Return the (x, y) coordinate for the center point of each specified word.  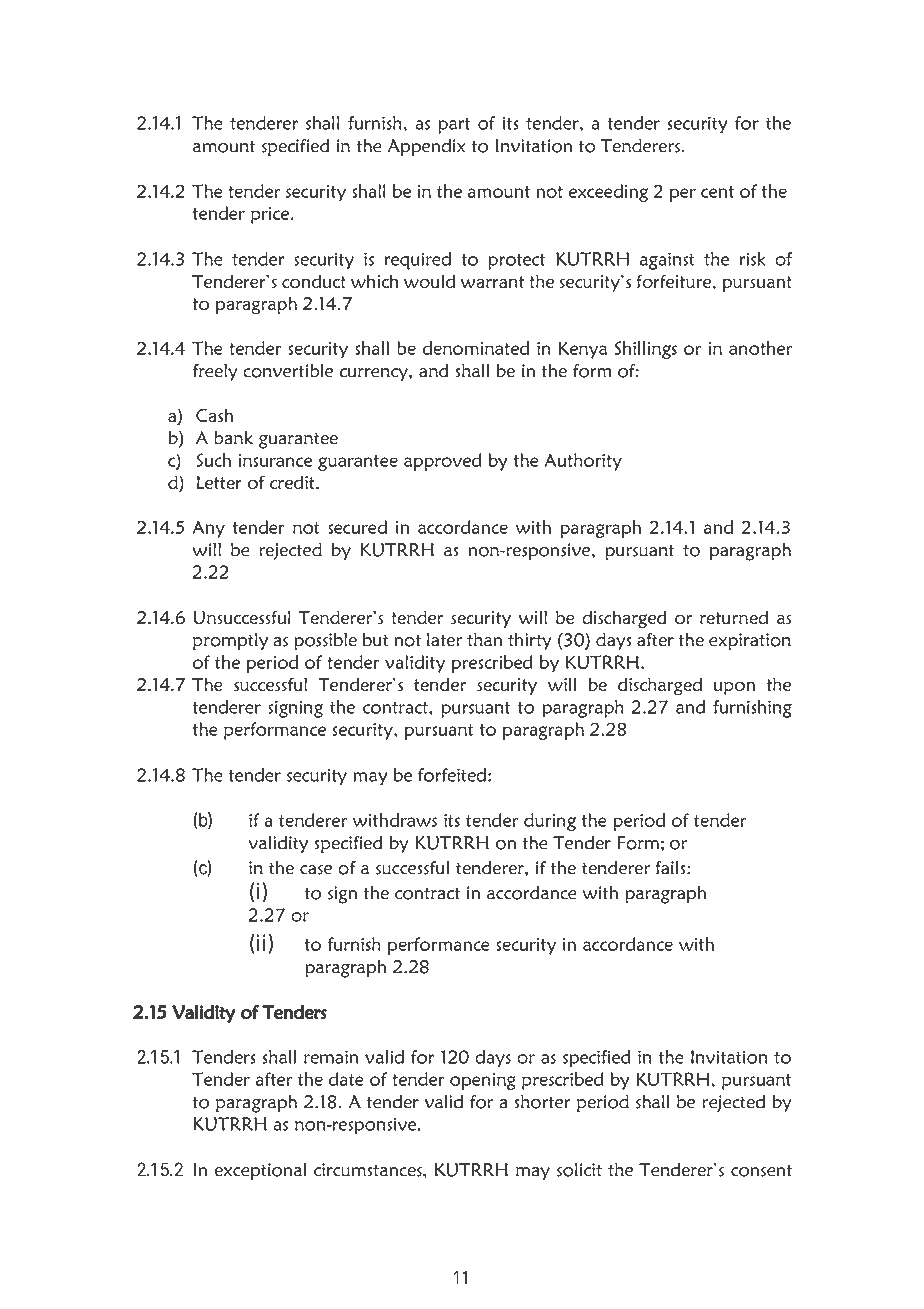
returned (734, 617)
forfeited (453, 775)
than (484, 640)
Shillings (646, 350)
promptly (230, 642)
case (316, 870)
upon (734, 688)
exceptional (260, 1171)
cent (717, 192)
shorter (542, 1102)
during (550, 822)
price (270, 215)
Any (209, 529)
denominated (476, 348)
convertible (288, 371)
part (454, 126)
